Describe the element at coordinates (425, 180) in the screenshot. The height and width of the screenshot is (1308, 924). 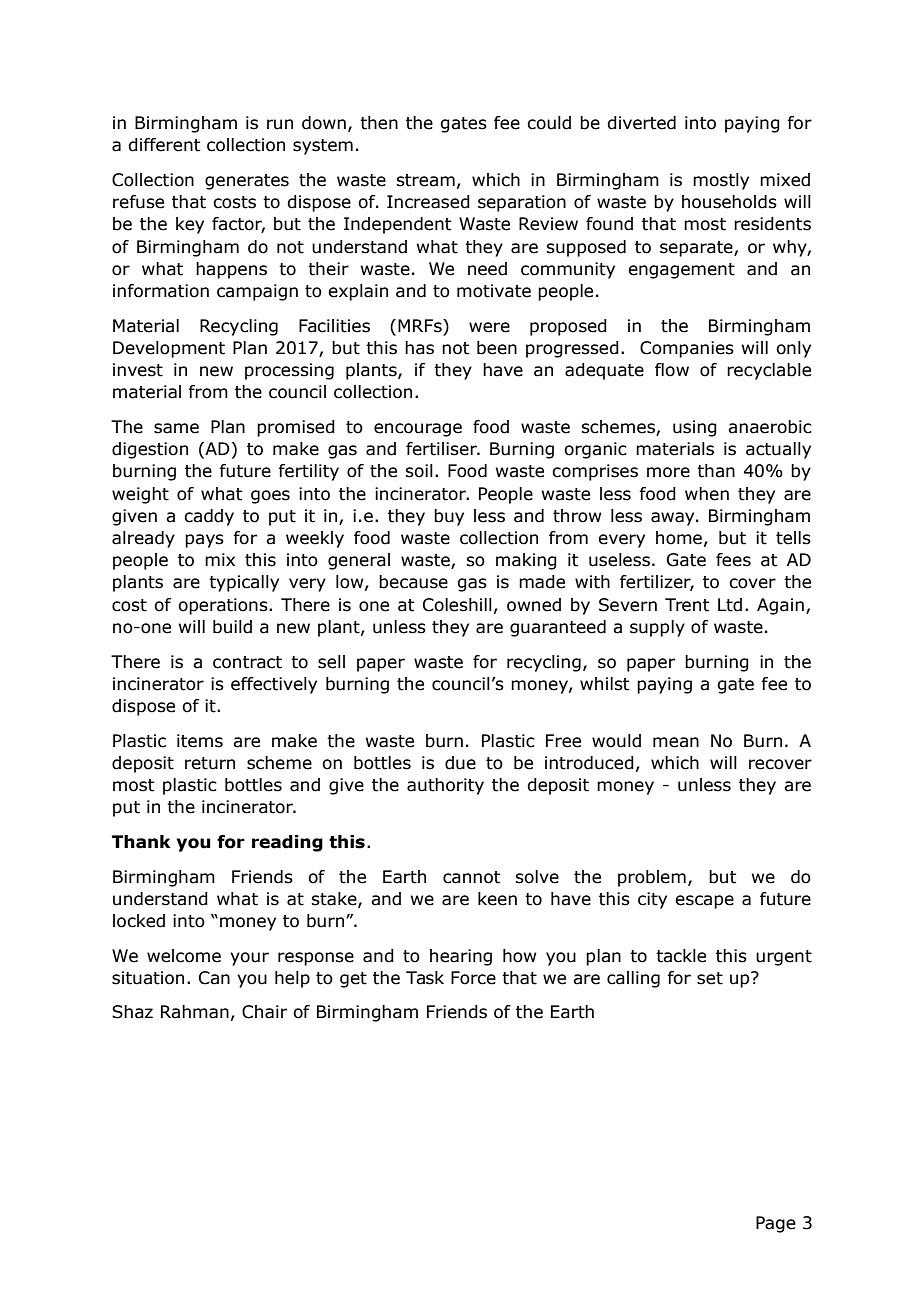
I see `stream` at that location.
